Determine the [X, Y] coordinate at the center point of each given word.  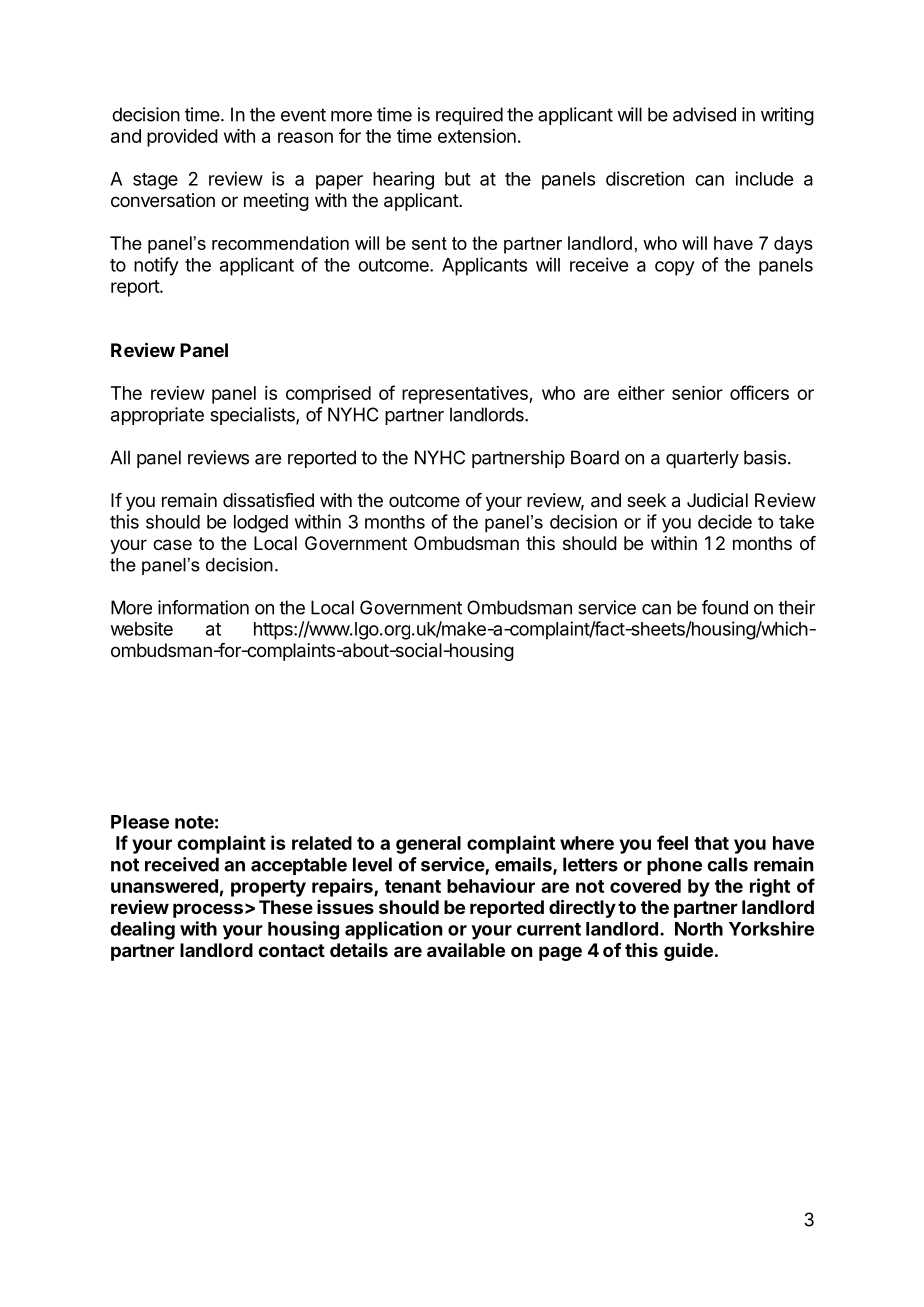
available [466, 950]
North [699, 929]
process [208, 910]
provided [182, 138]
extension [477, 136]
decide [725, 521]
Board [595, 457]
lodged [261, 524]
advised [704, 114]
